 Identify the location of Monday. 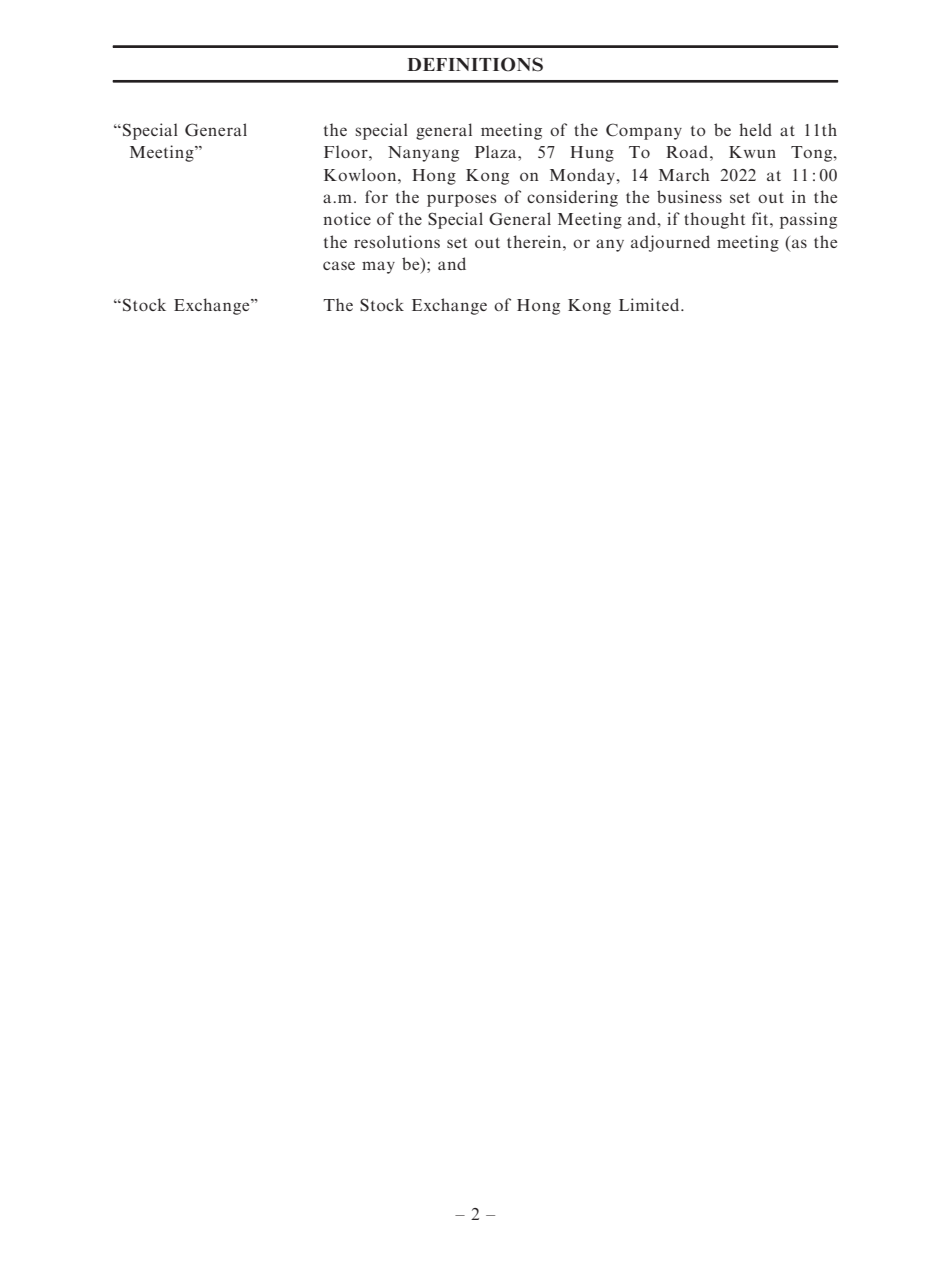
(583, 176).
